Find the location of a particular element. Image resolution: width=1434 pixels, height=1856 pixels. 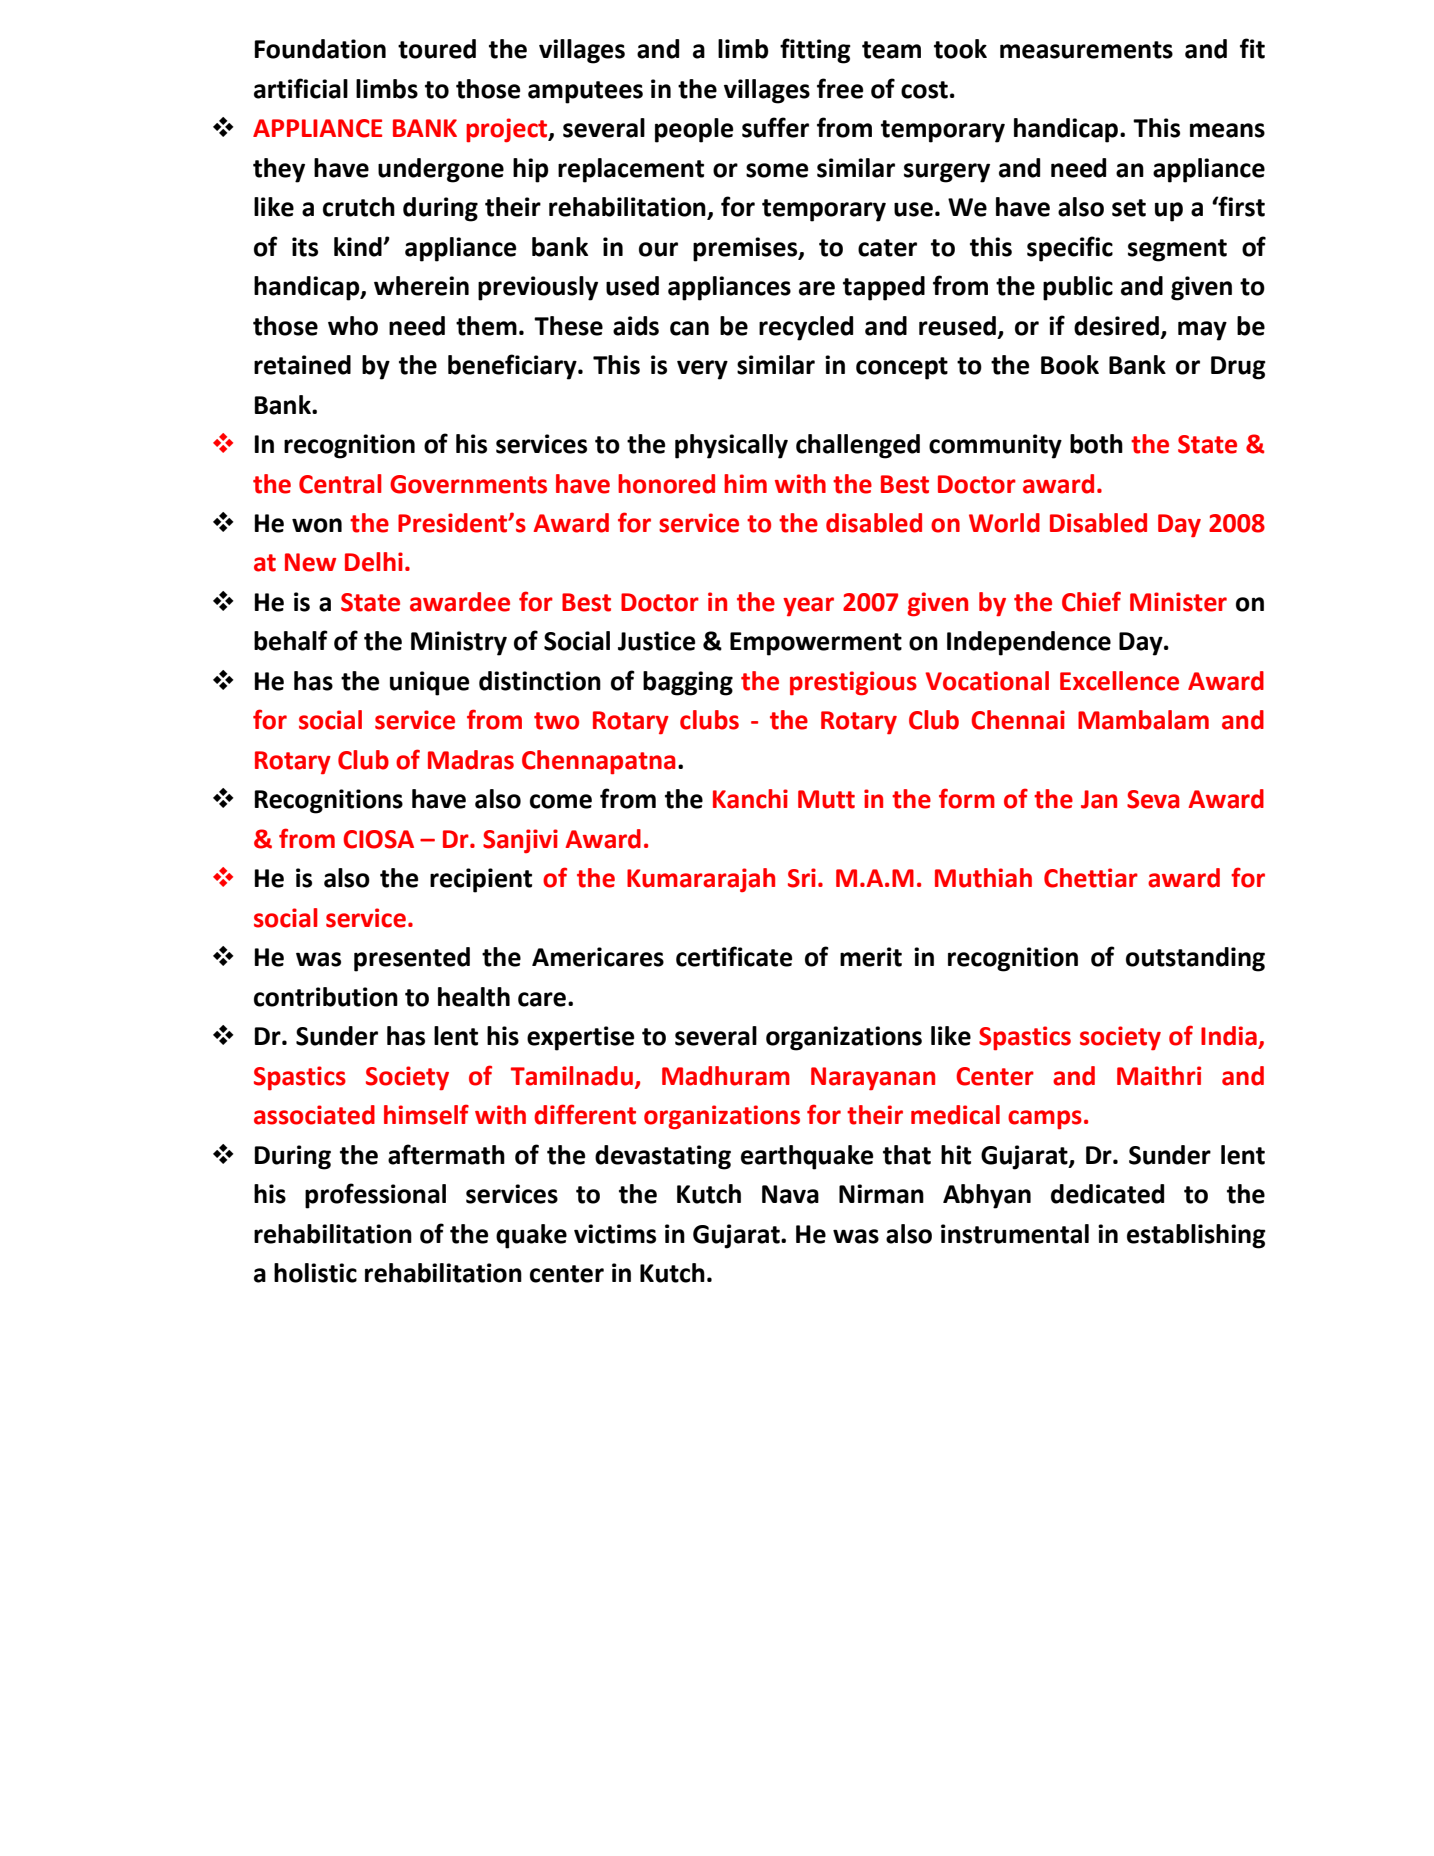

unique is located at coordinates (430, 683).
